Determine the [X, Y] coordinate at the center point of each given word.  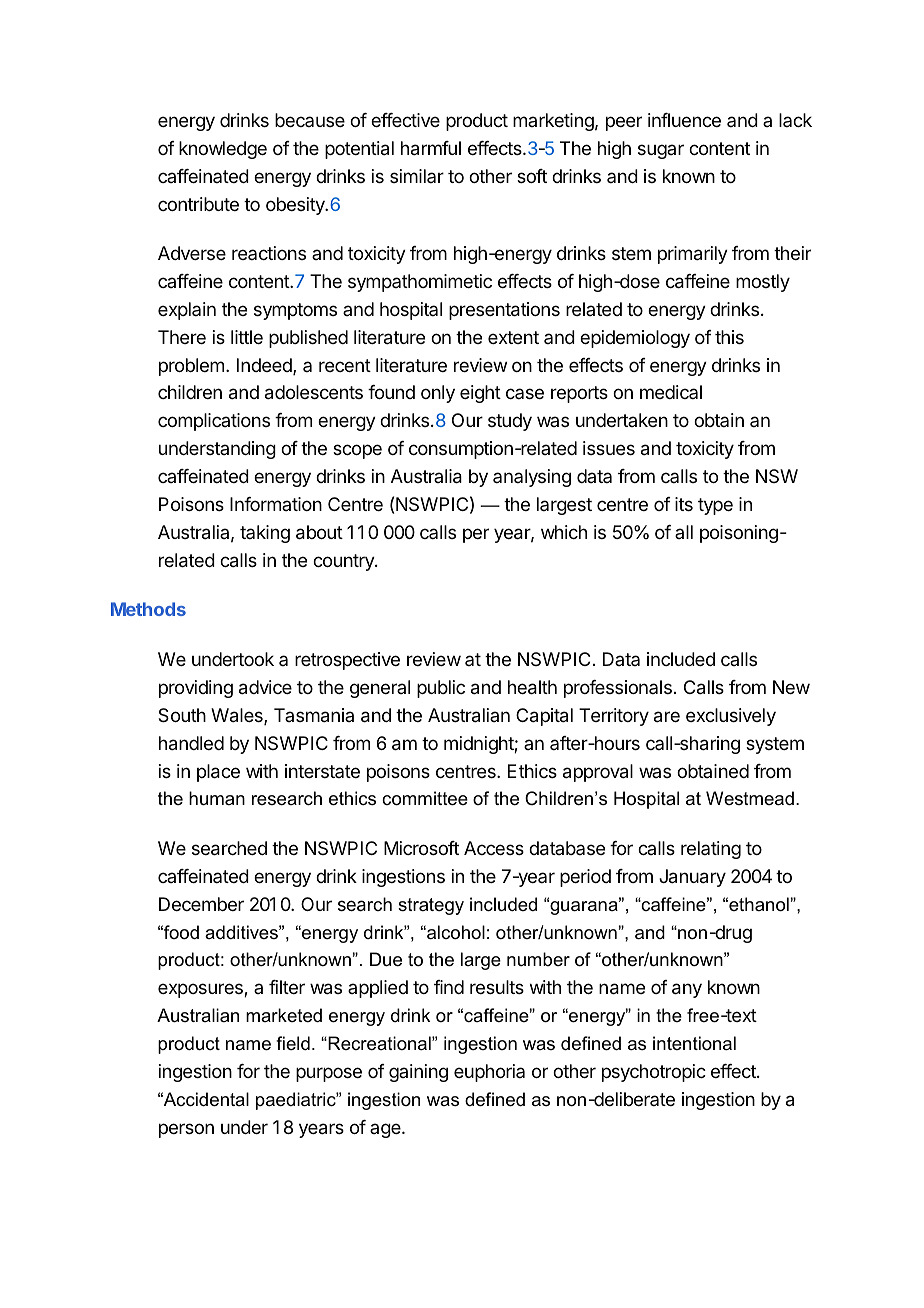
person [186, 1130]
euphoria [489, 1073]
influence [684, 120]
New [791, 687]
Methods [148, 609]
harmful [431, 148]
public [441, 689]
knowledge [223, 150]
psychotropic [654, 1073]
